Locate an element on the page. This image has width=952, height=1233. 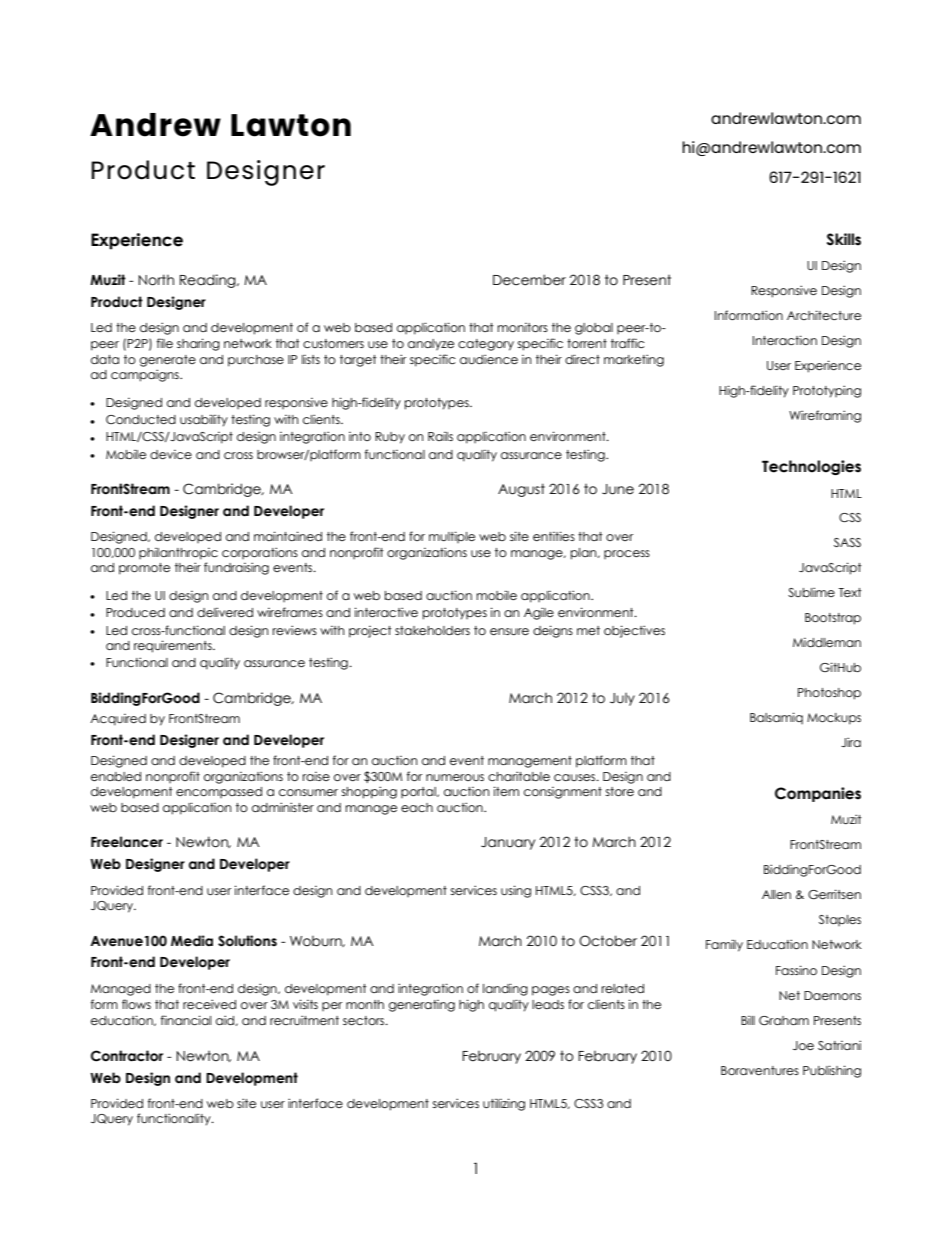
ensure is located at coordinates (509, 631).
